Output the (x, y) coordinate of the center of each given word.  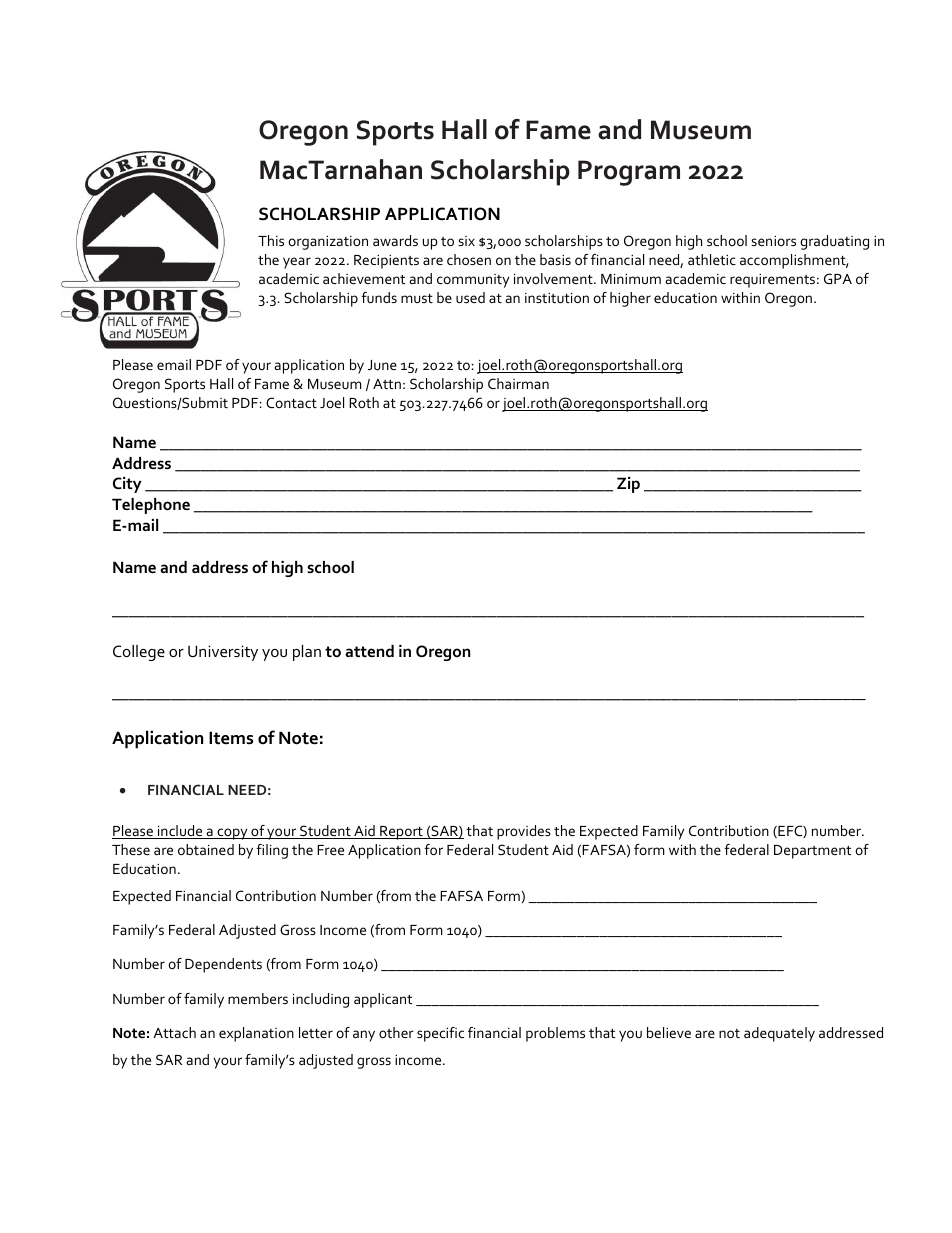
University (223, 653)
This (271, 240)
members (258, 998)
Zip (628, 485)
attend (369, 651)
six (466, 241)
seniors (773, 241)
